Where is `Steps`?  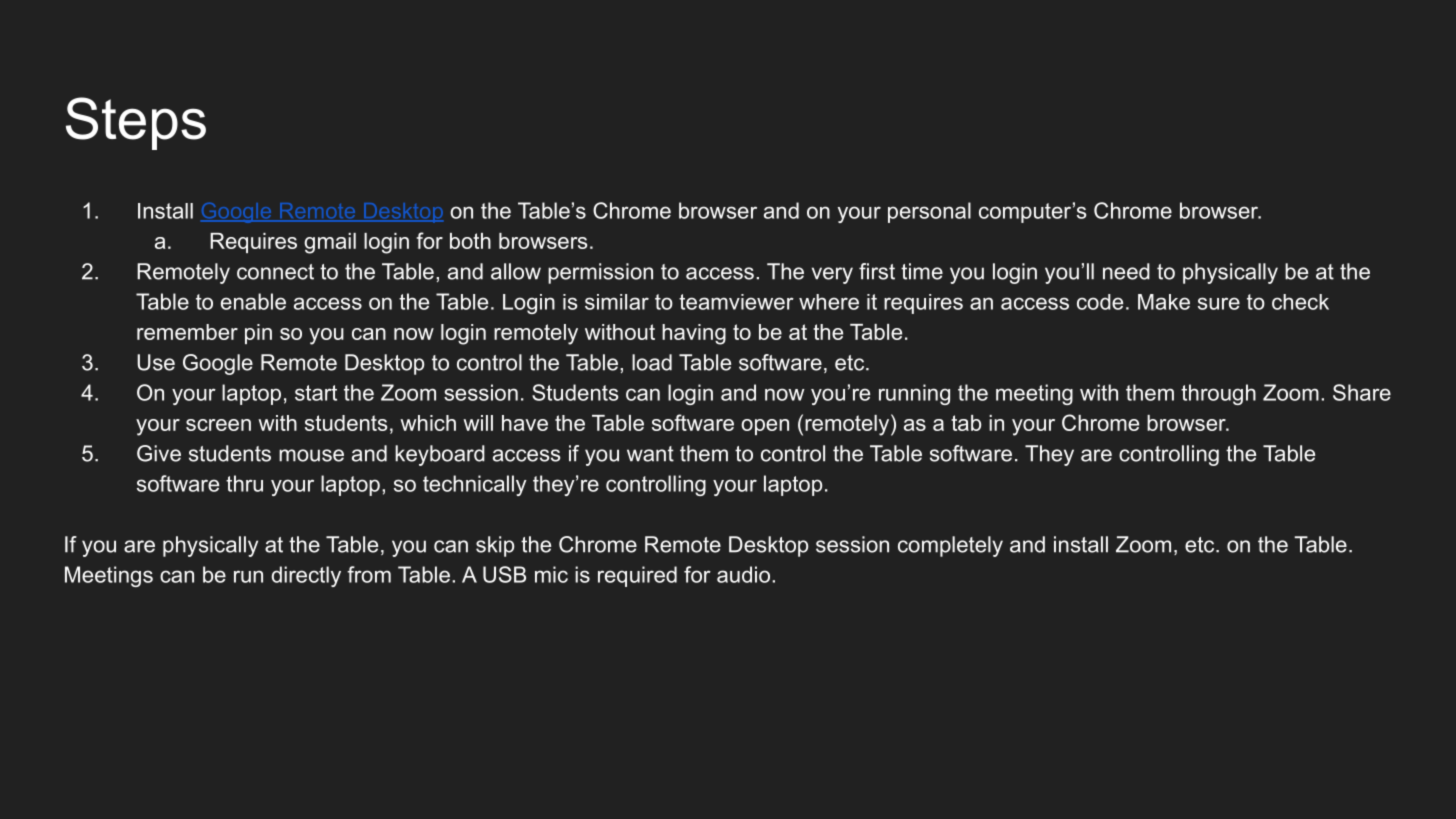
Steps is located at coordinates (136, 123).
